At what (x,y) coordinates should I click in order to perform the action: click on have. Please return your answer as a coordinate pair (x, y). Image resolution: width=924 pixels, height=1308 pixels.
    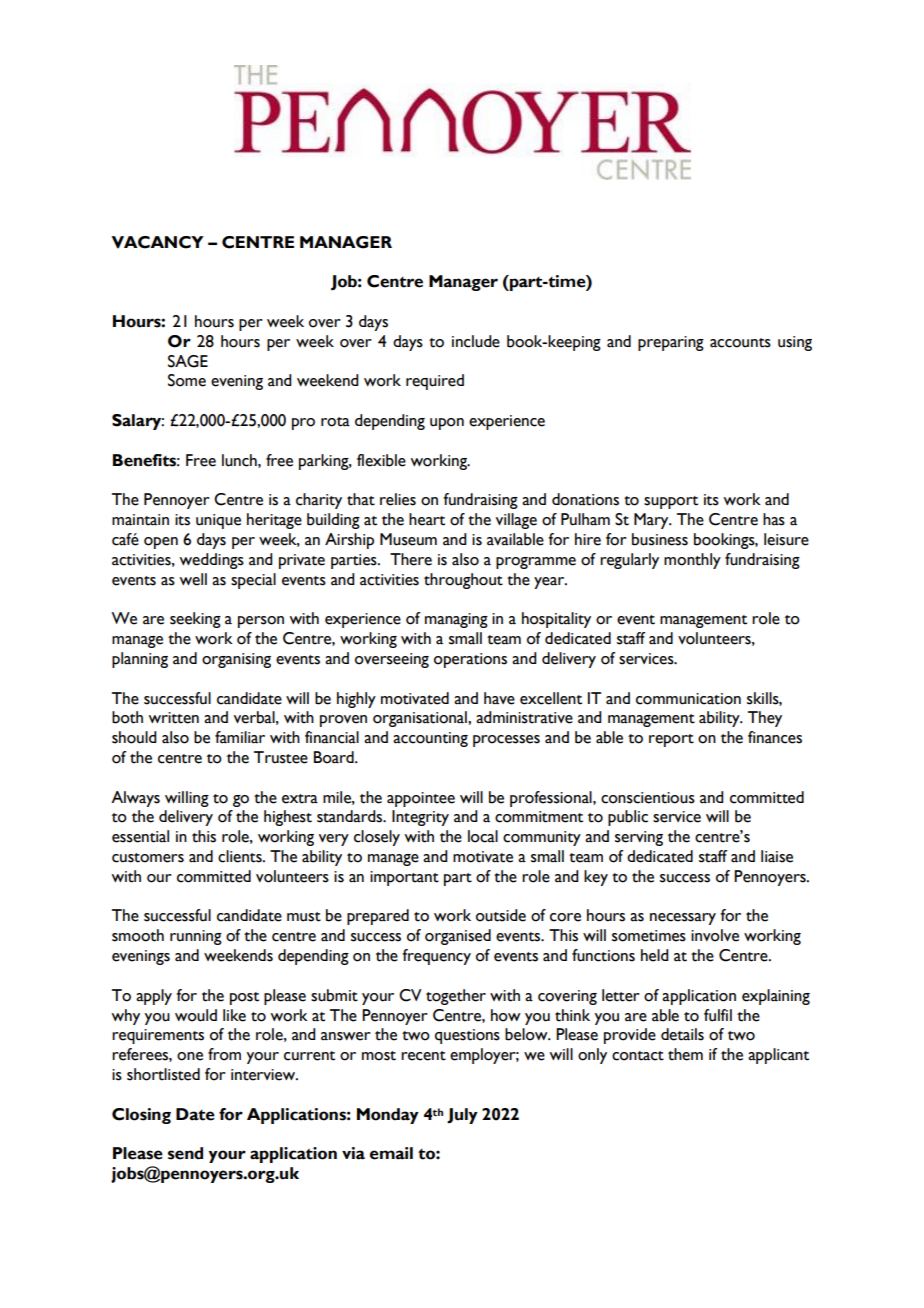
    Looking at the image, I should click on (499, 698).
